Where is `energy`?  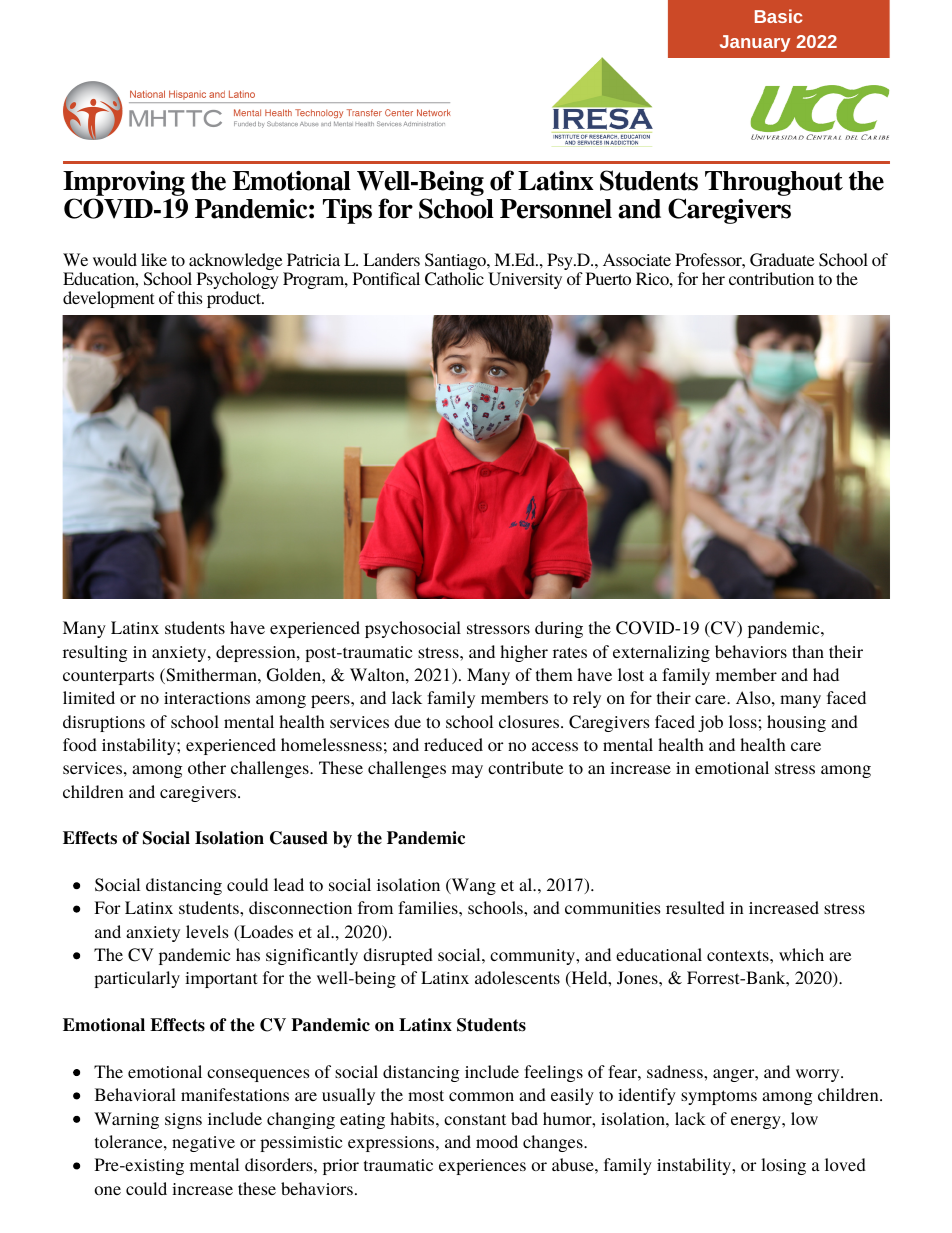
energy is located at coordinates (757, 1122).
